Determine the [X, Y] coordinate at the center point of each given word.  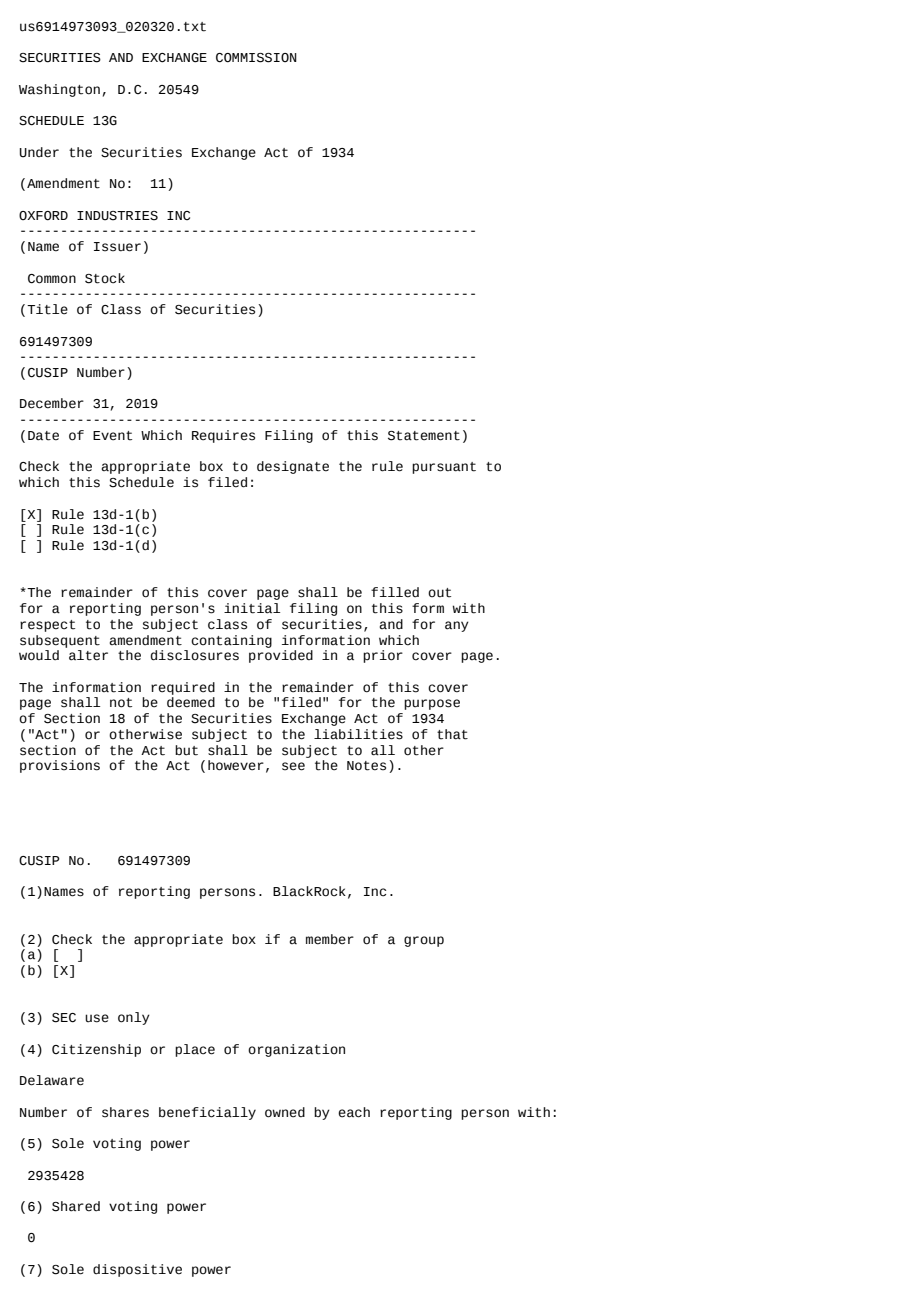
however [236, 765]
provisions [60, 766]
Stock [105, 278]
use [97, 1018]
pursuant [444, 468]
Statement [424, 436]
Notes [366, 766]
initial [252, 608]
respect [47, 626]
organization [296, 1050]
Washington [59, 90]
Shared [76, 1206]
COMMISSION [256, 58]
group [424, 941]
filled [395, 592]
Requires [223, 436]
